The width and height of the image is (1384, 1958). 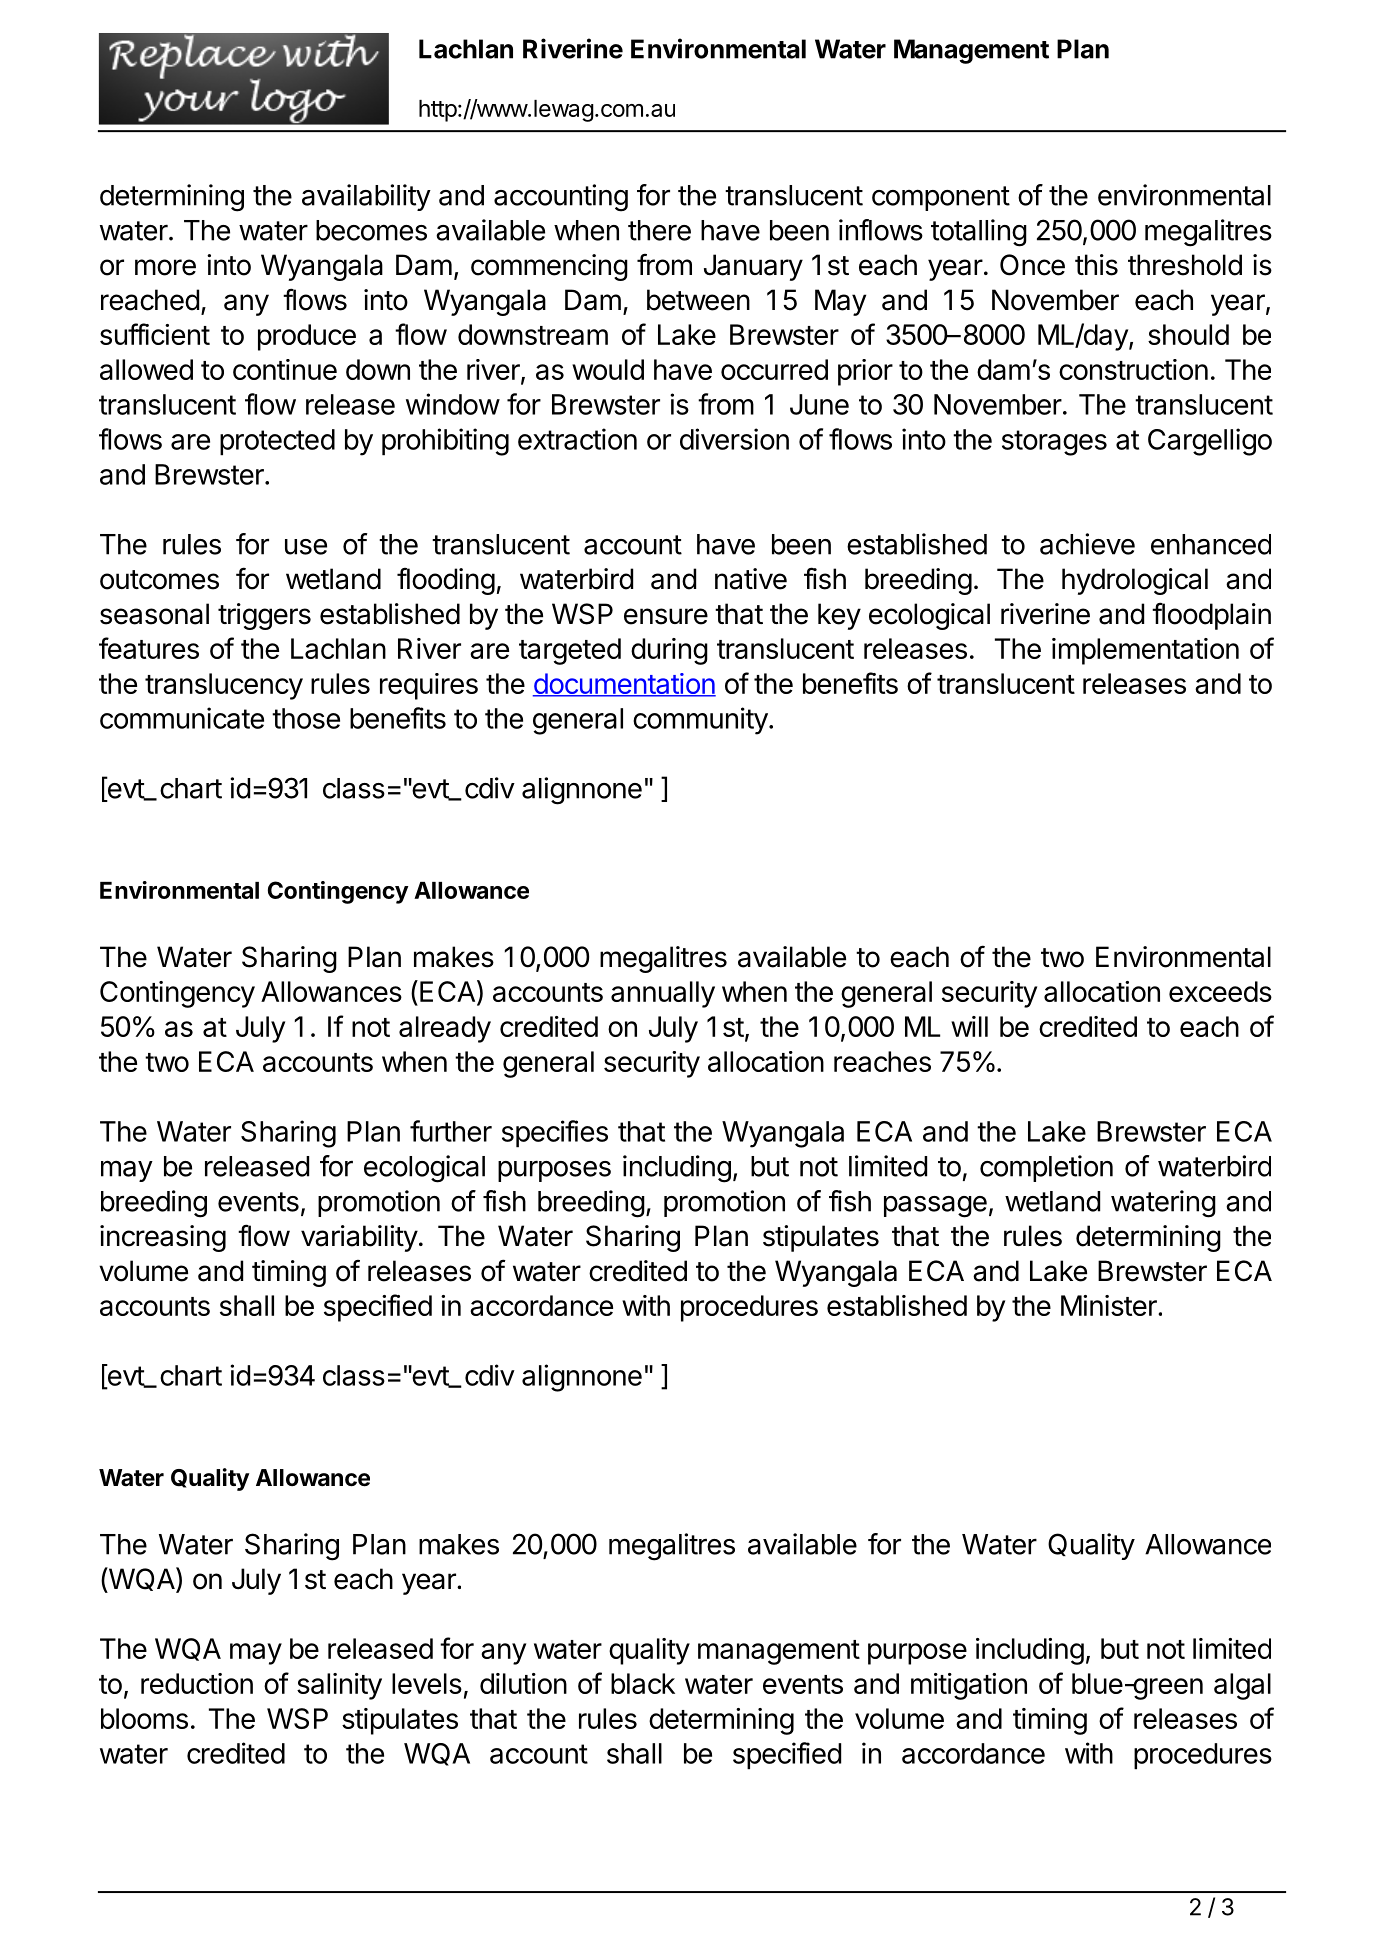 What do you see at coordinates (445, 1029) in the image?
I see `already` at bounding box center [445, 1029].
